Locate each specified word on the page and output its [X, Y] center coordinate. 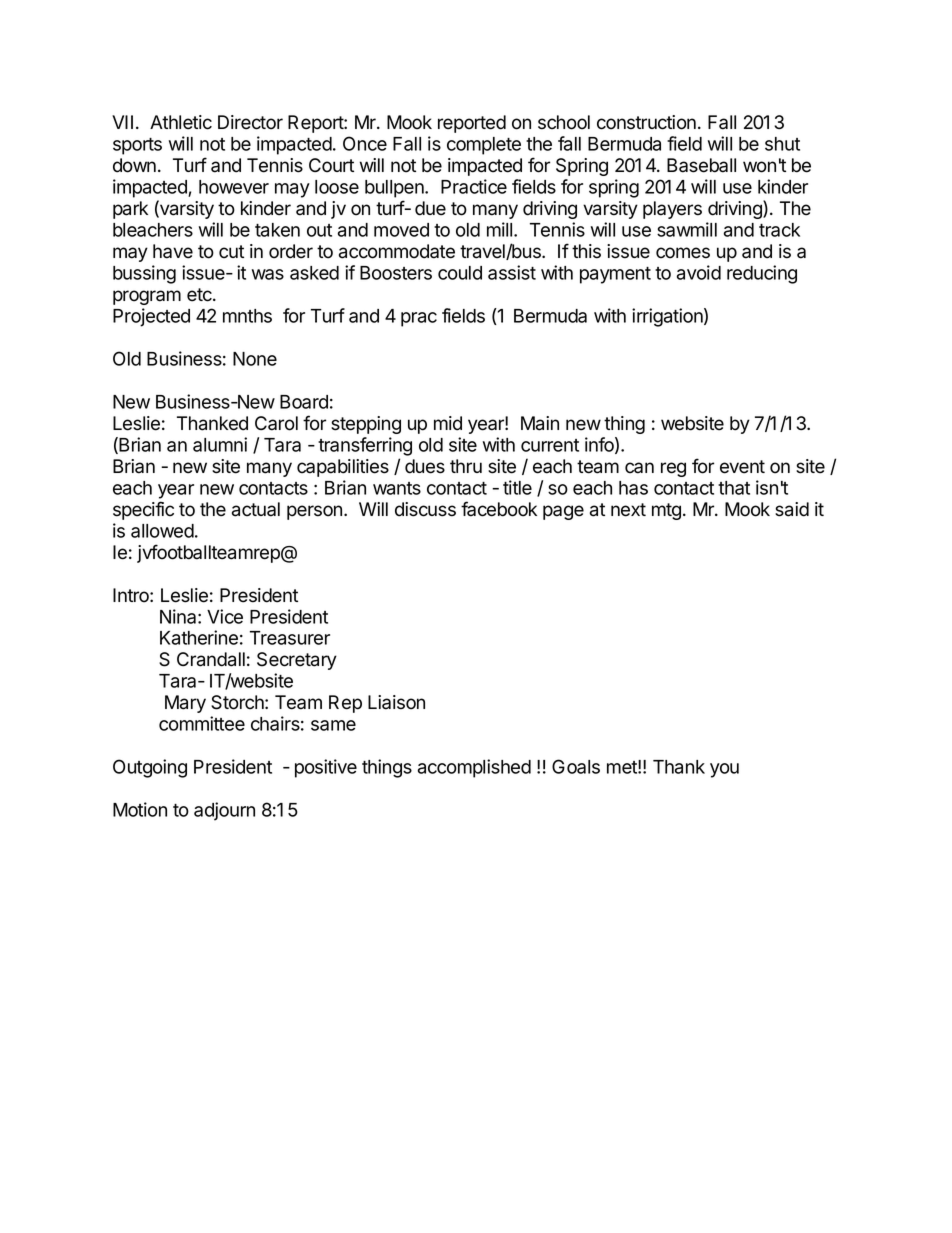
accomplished [474, 768]
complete [484, 146]
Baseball [701, 165]
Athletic [181, 122]
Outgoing [150, 768]
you [724, 770]
